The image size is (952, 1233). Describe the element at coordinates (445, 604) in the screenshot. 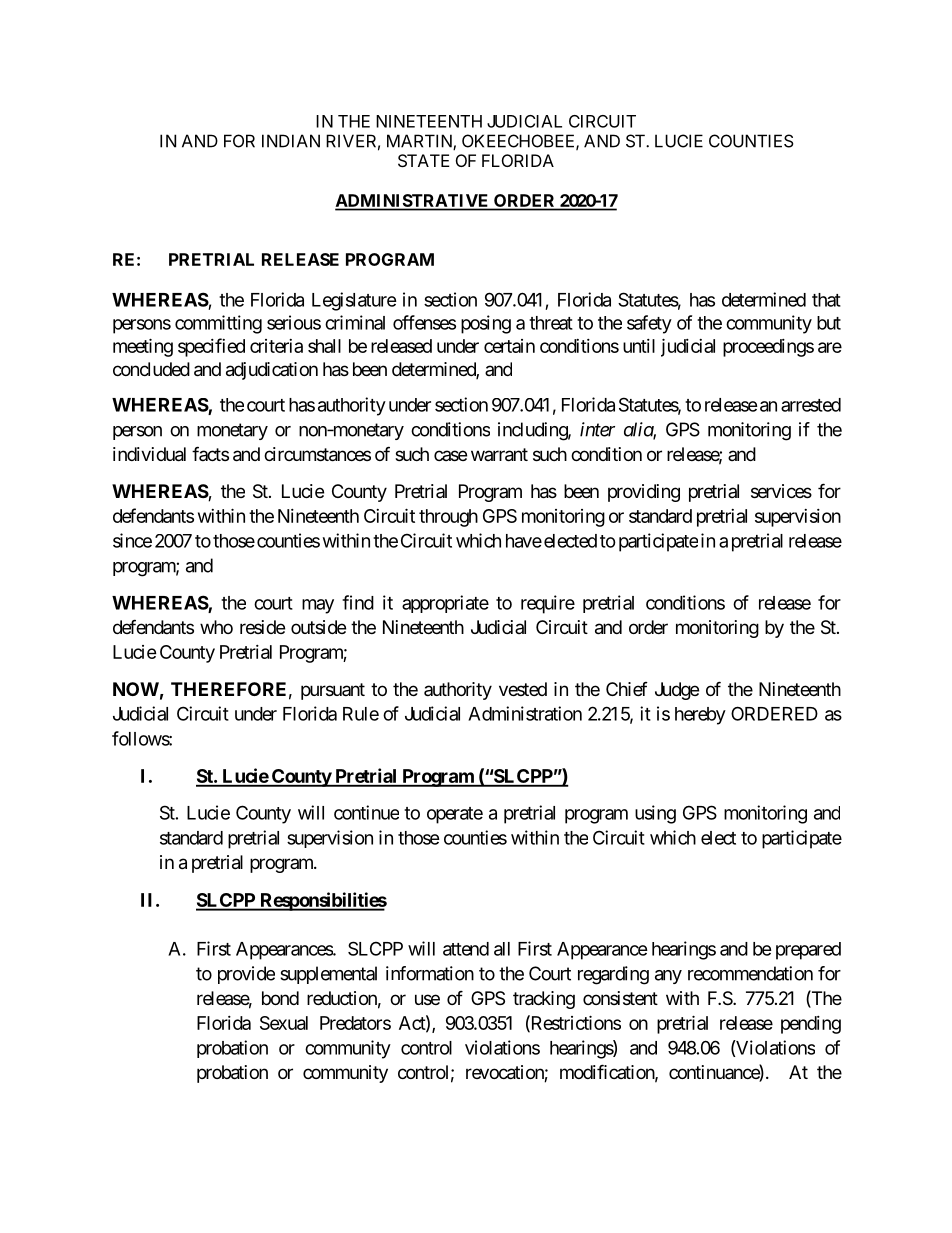

I see `appropriate` at that location.
